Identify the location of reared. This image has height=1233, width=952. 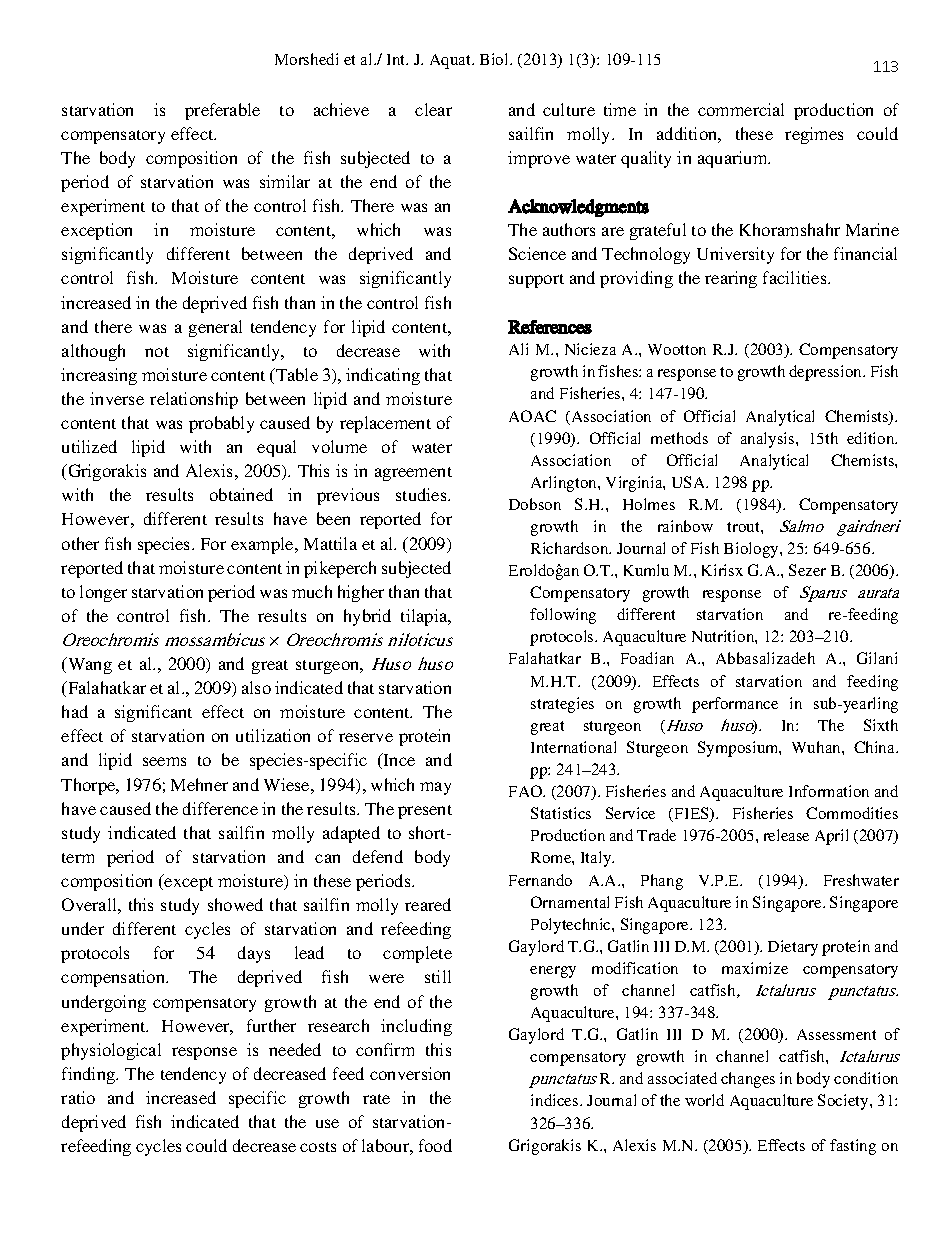
(428, 904).
